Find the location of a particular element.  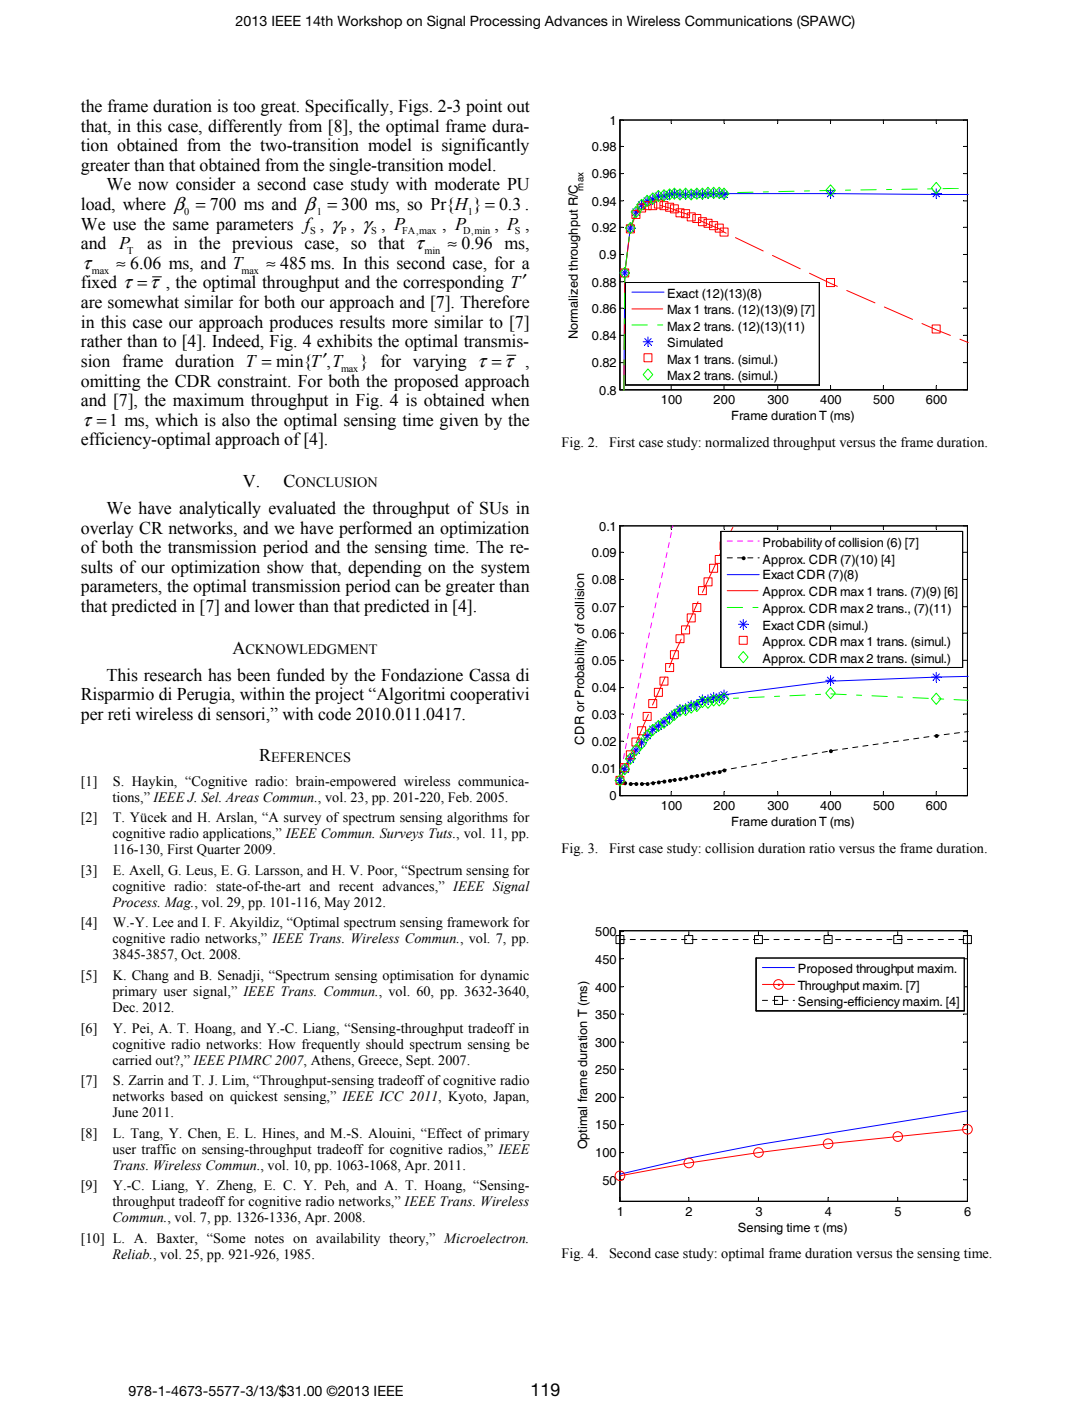

point is located at coordinates (484, 107).
